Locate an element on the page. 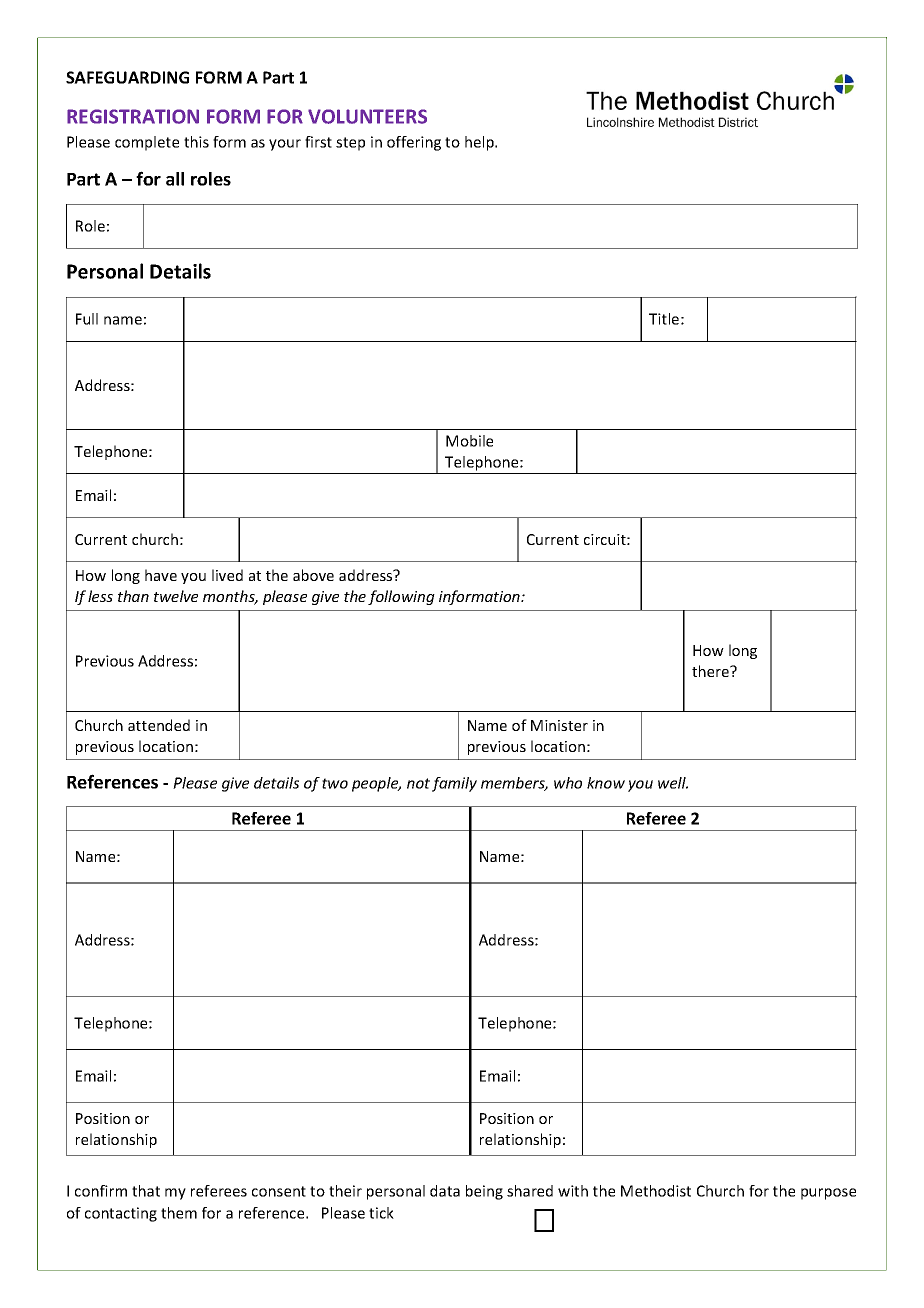 The width and height of the document is (924, 1308). twelve is located at coordinates (176, 596).
